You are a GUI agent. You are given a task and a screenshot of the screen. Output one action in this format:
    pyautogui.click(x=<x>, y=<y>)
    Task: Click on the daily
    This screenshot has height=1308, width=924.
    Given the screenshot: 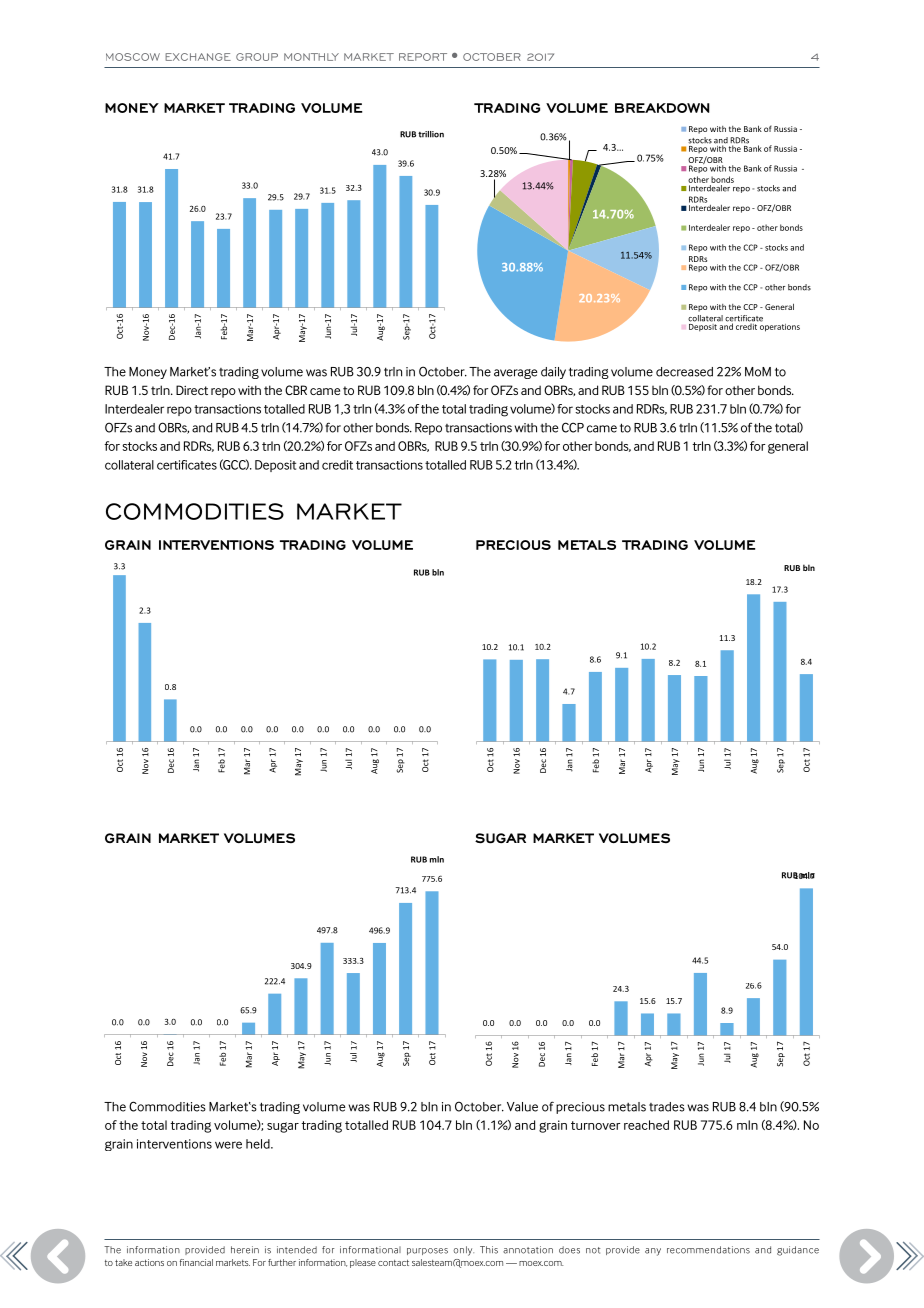 What is the action you would take?
    pyautogui.click(x=553, y=373)
